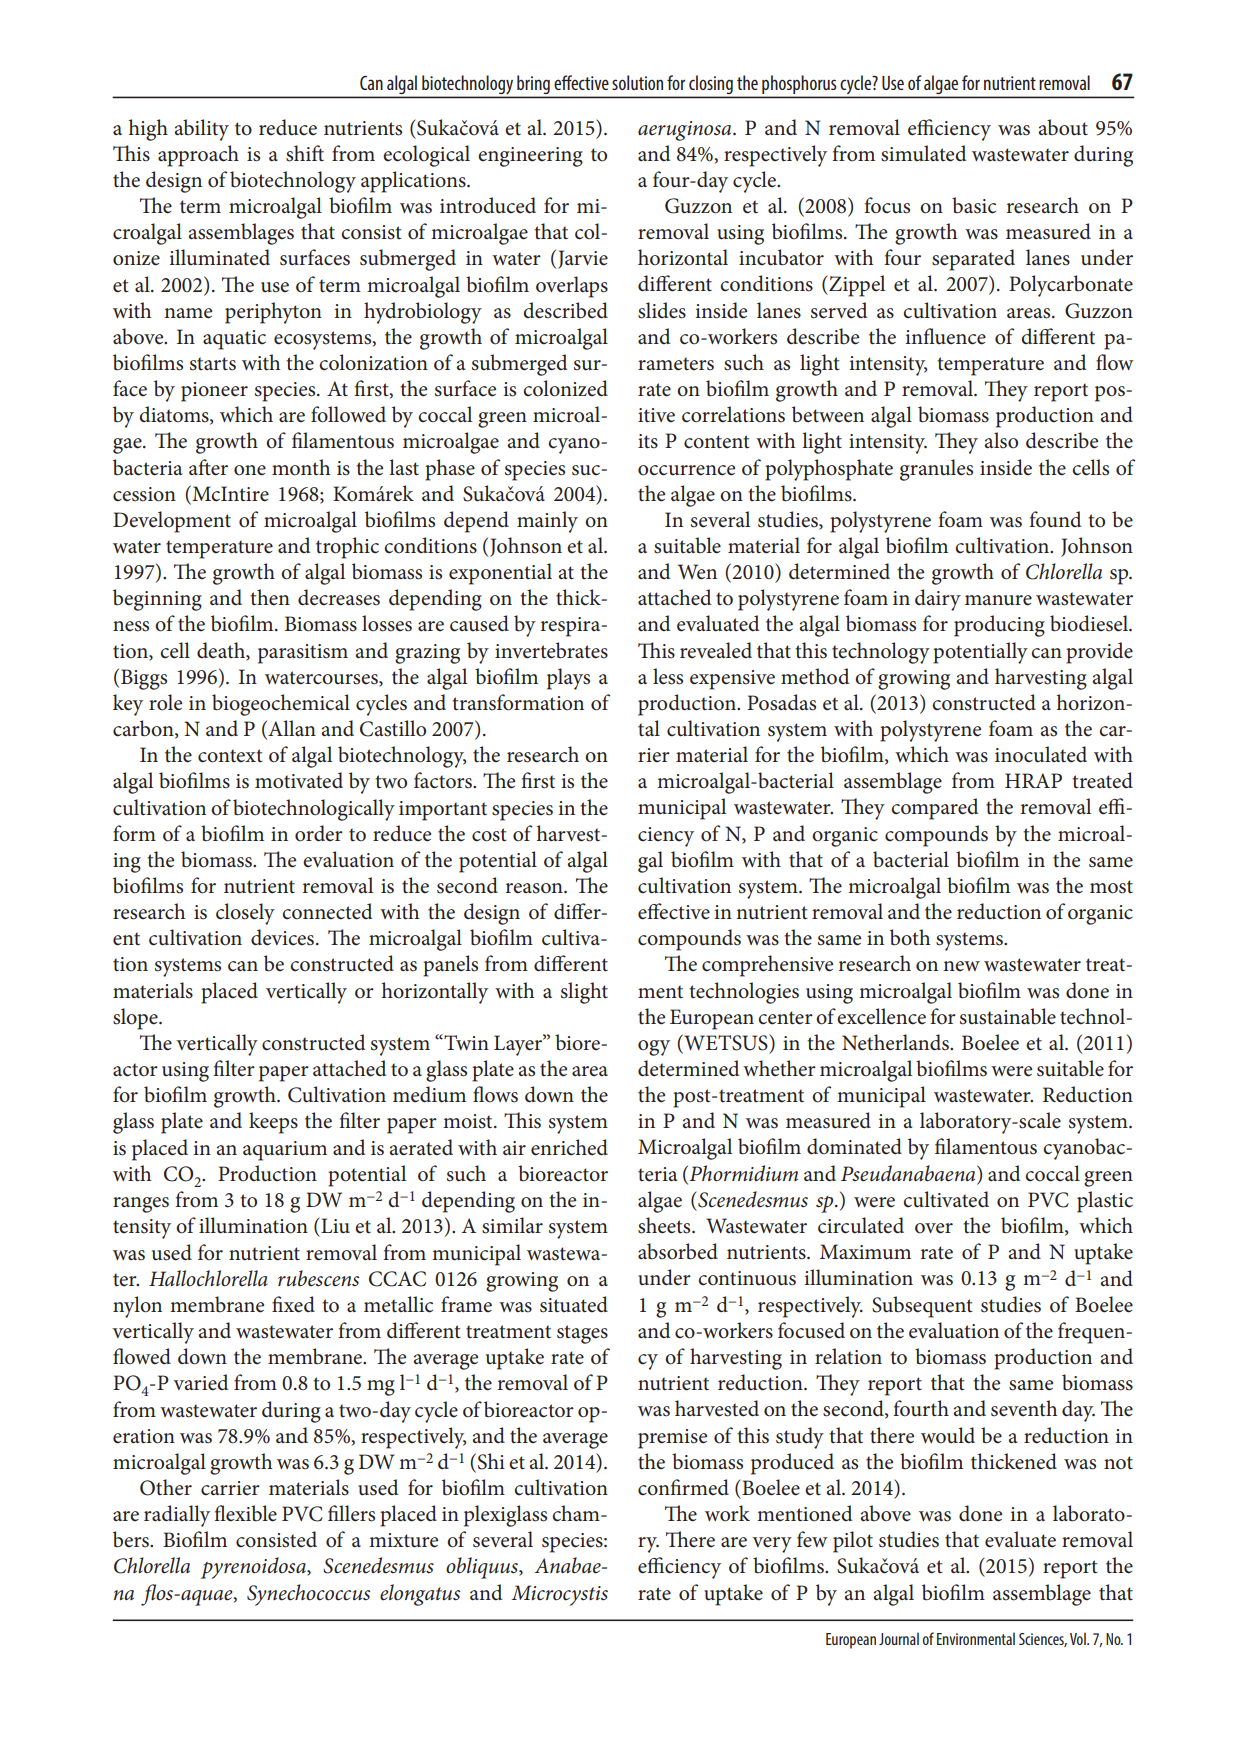 This screenshot has height=1762, width=1246. What do you see at coordinates (1041, 754) in the screenshot?
I see `inoculated` at bounding box center [1041, 754].
